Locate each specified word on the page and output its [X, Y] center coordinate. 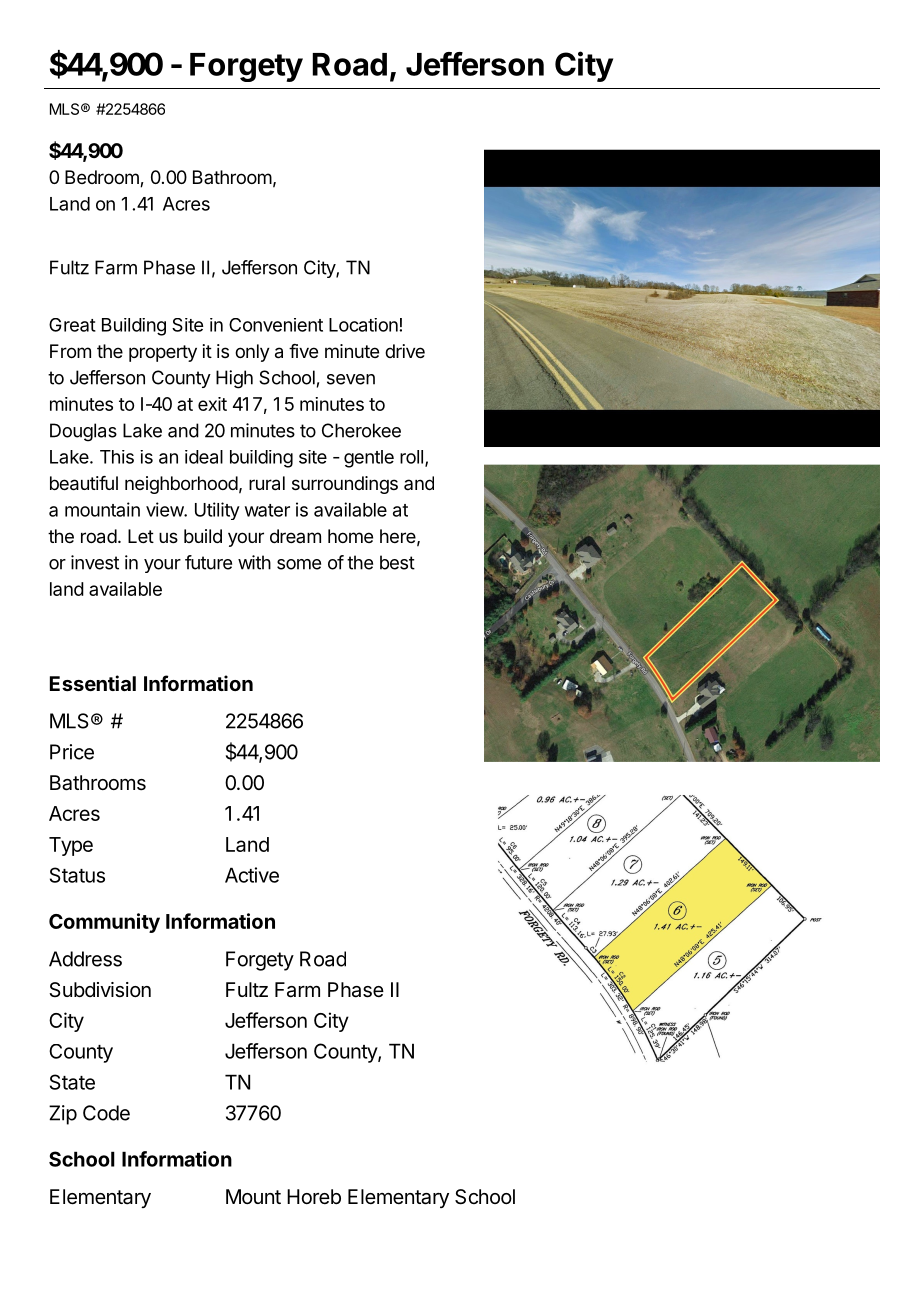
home [350, 536]
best [397, 562]
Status [77, 875]
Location [363, 325]
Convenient [276, 325]
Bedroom [103, 178]
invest [95, 562]
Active [252, 875]
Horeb [314, 1196]
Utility [217, 511]
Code [106, 1113]
